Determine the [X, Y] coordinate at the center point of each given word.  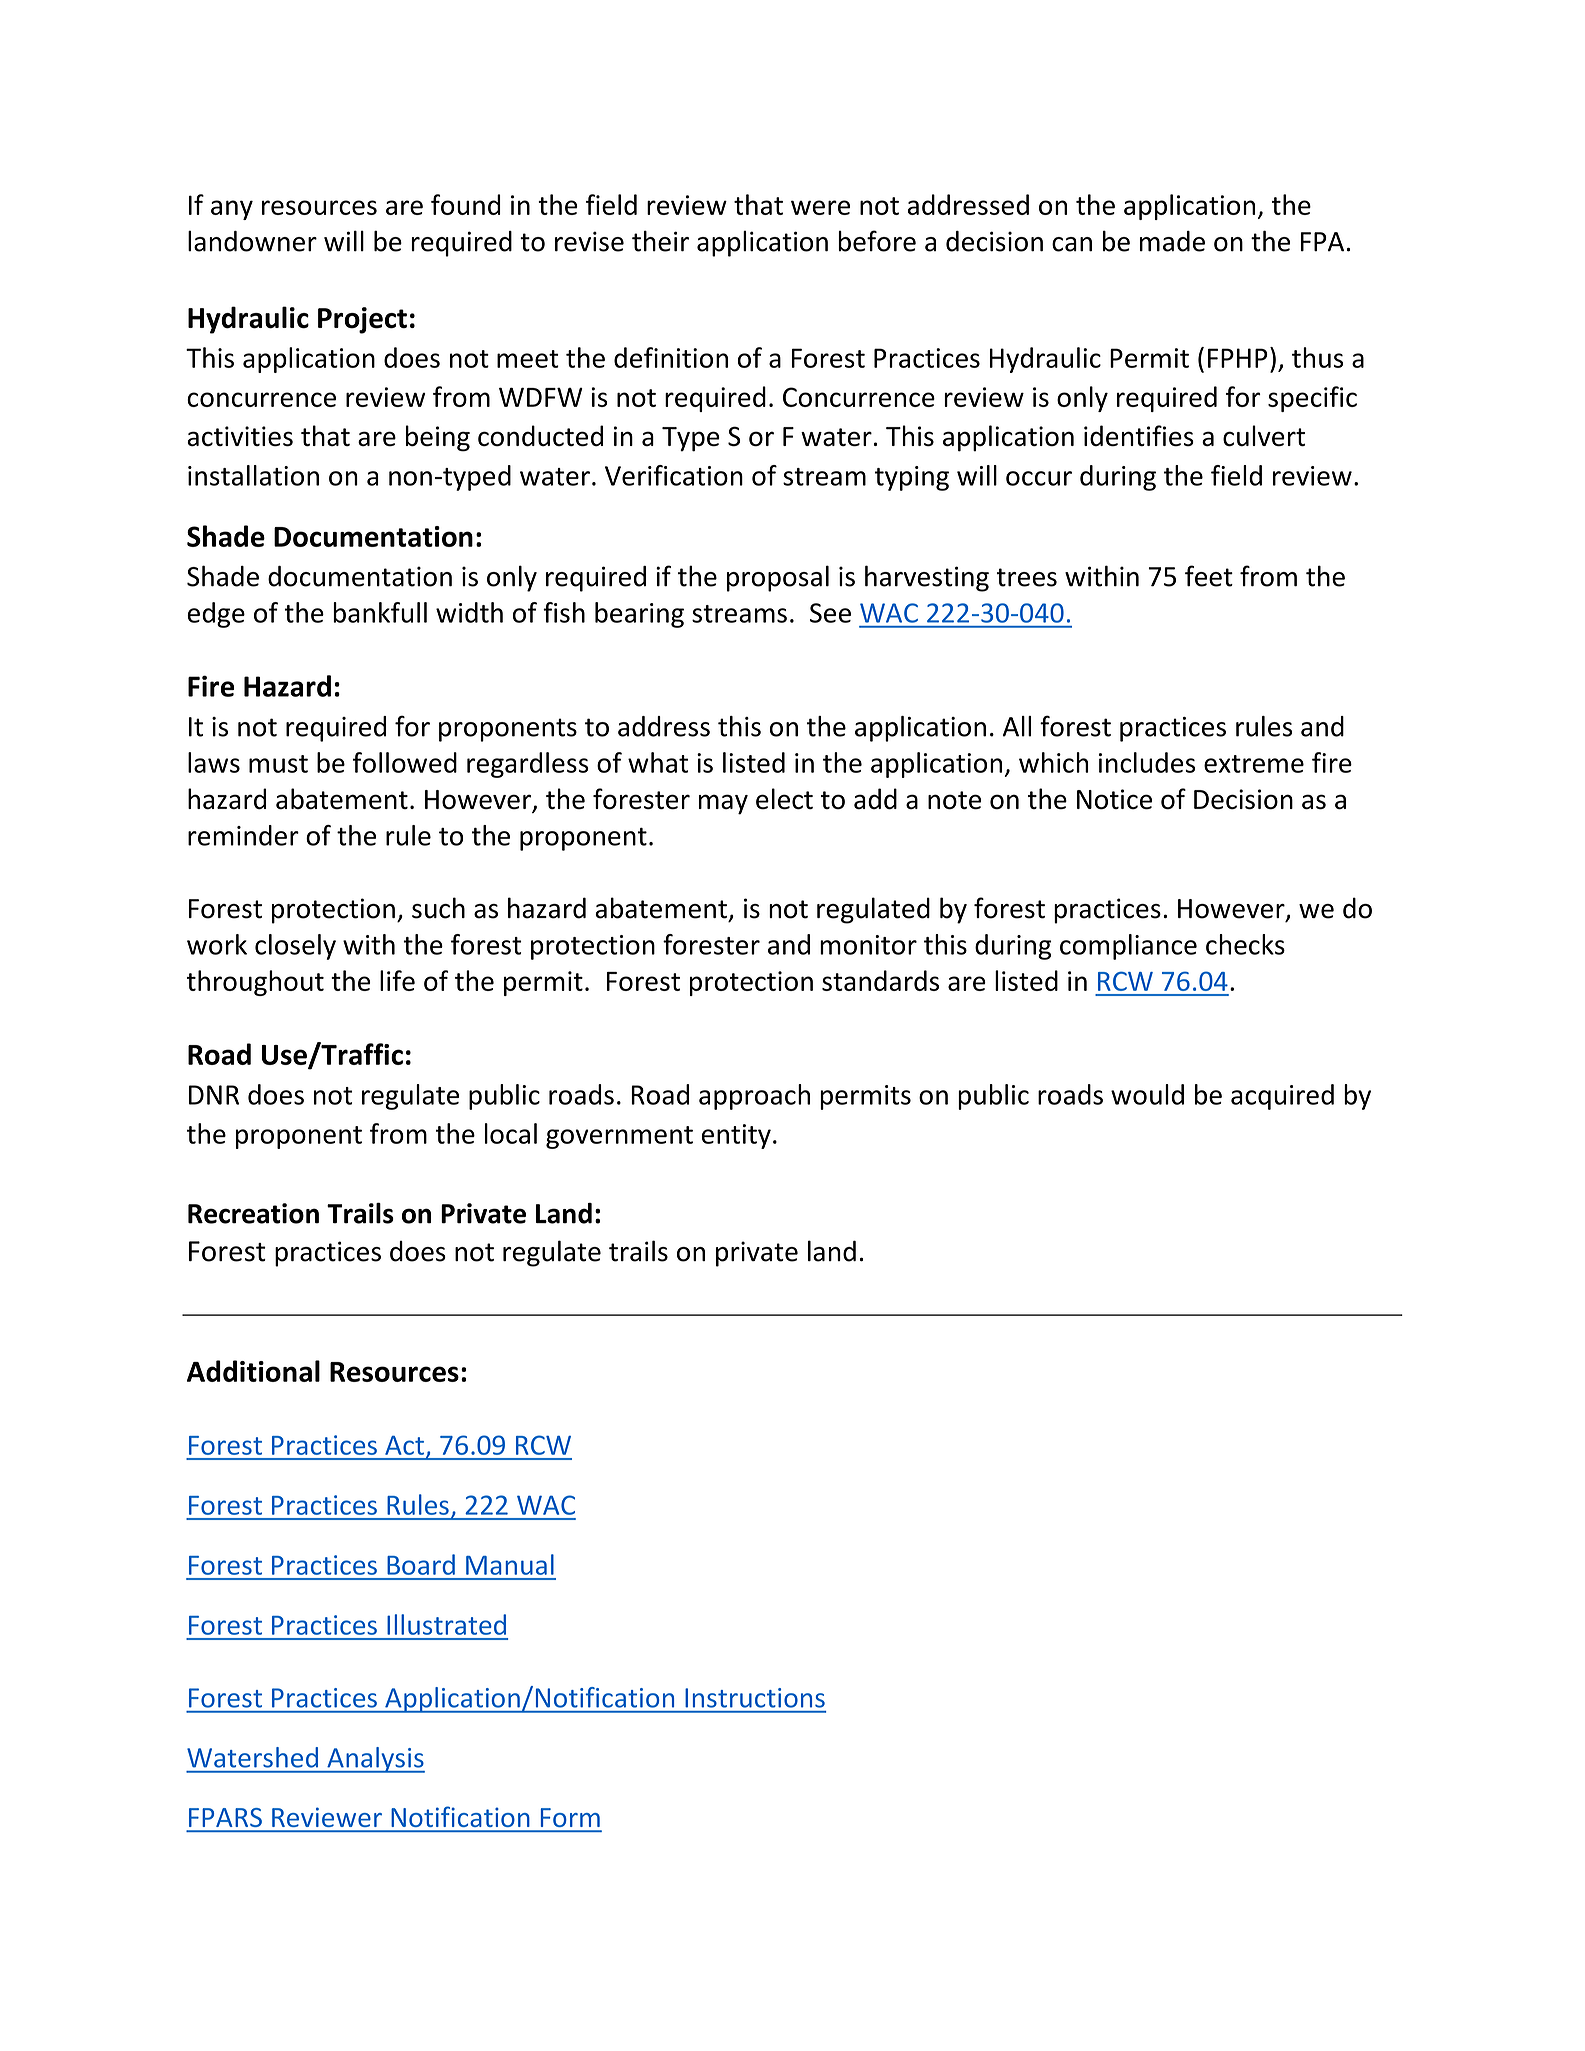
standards [880, 980]
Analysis [375, 1760]
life [397, 980]
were [820, 207]
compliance [1128, 947]
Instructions [755, 1698]
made [1172, 241]
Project [362, 320]
